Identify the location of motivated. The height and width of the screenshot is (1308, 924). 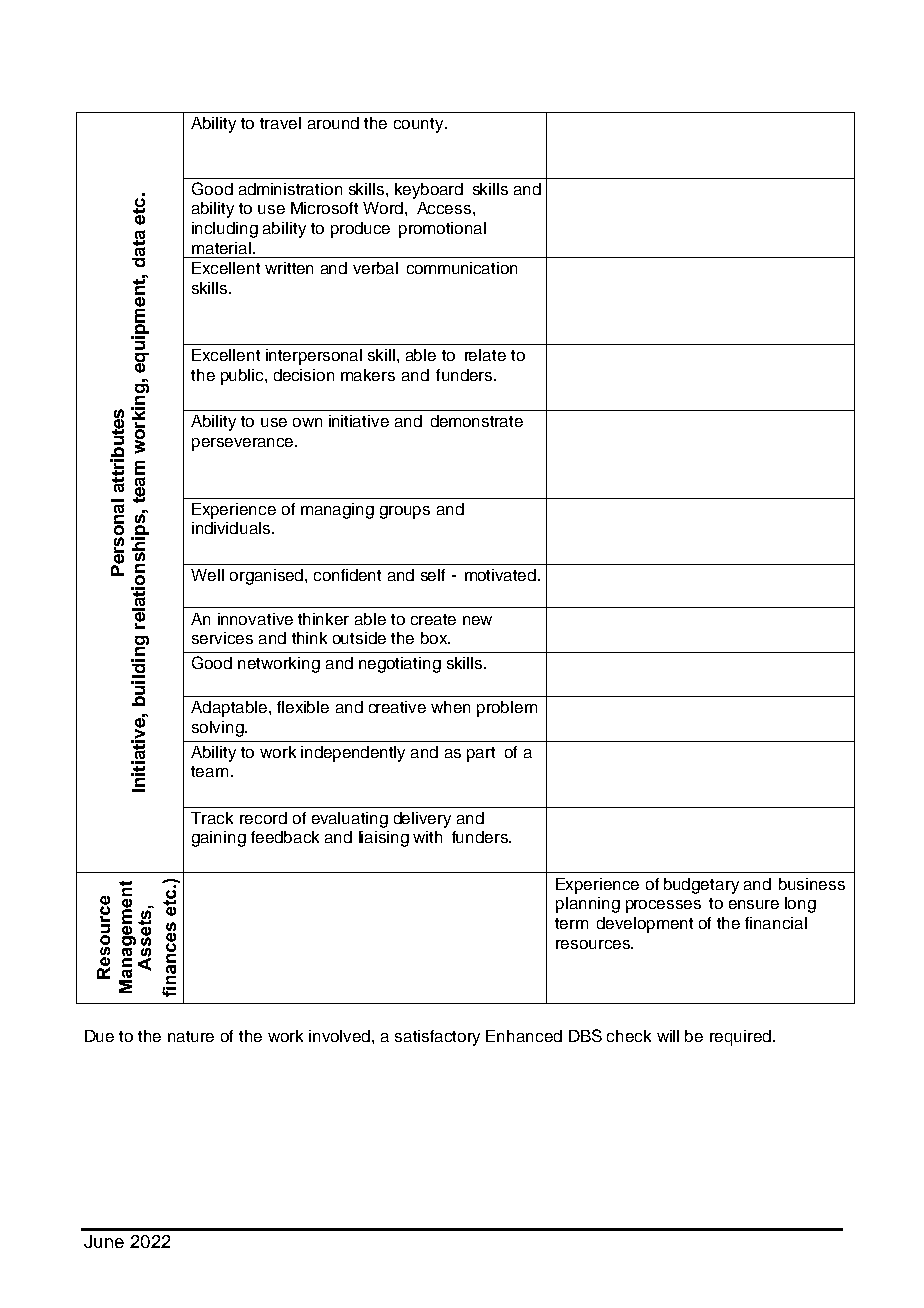
(500, 575).
